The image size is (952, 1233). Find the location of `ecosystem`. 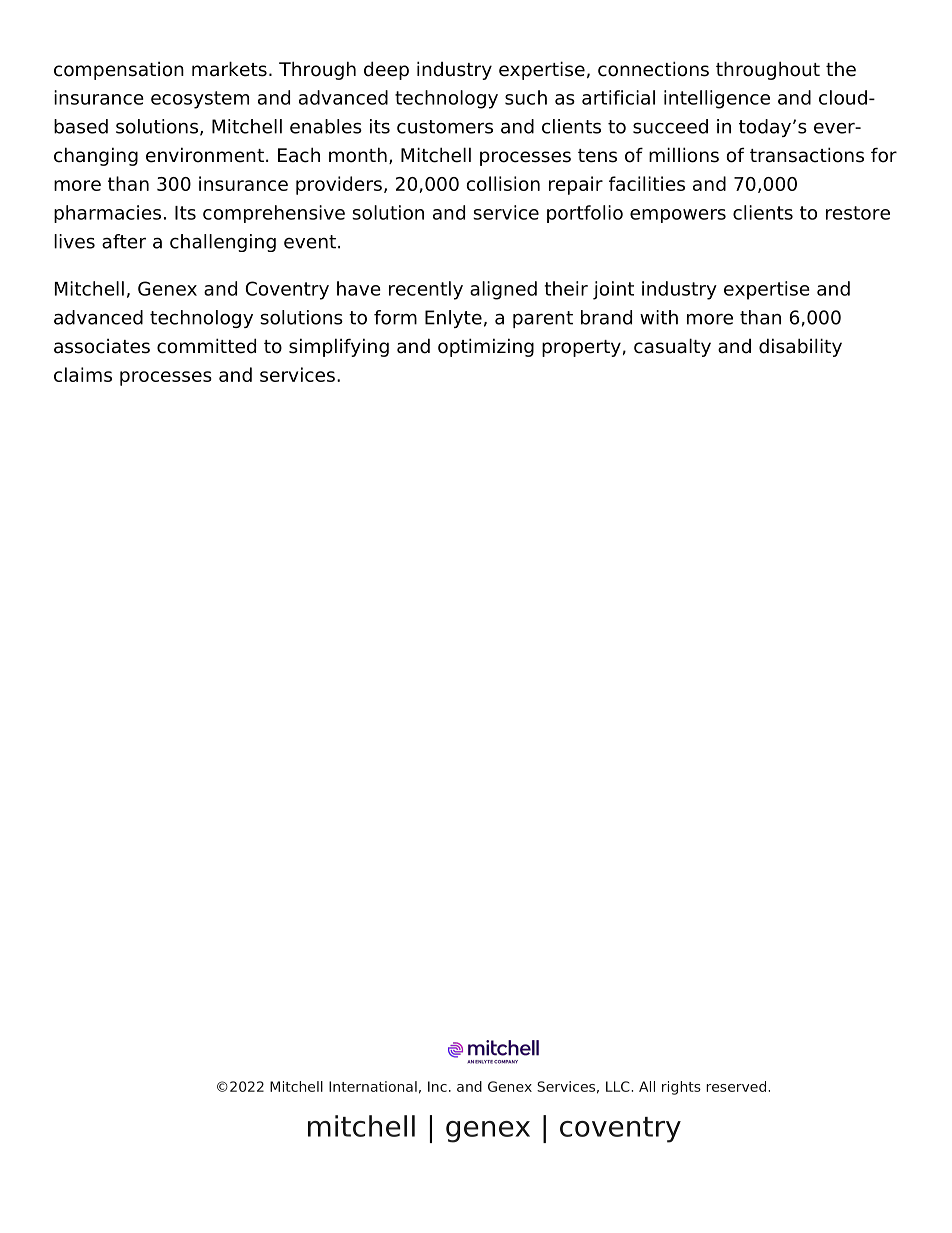

ecosystem is located at coordinates (200, 100).
